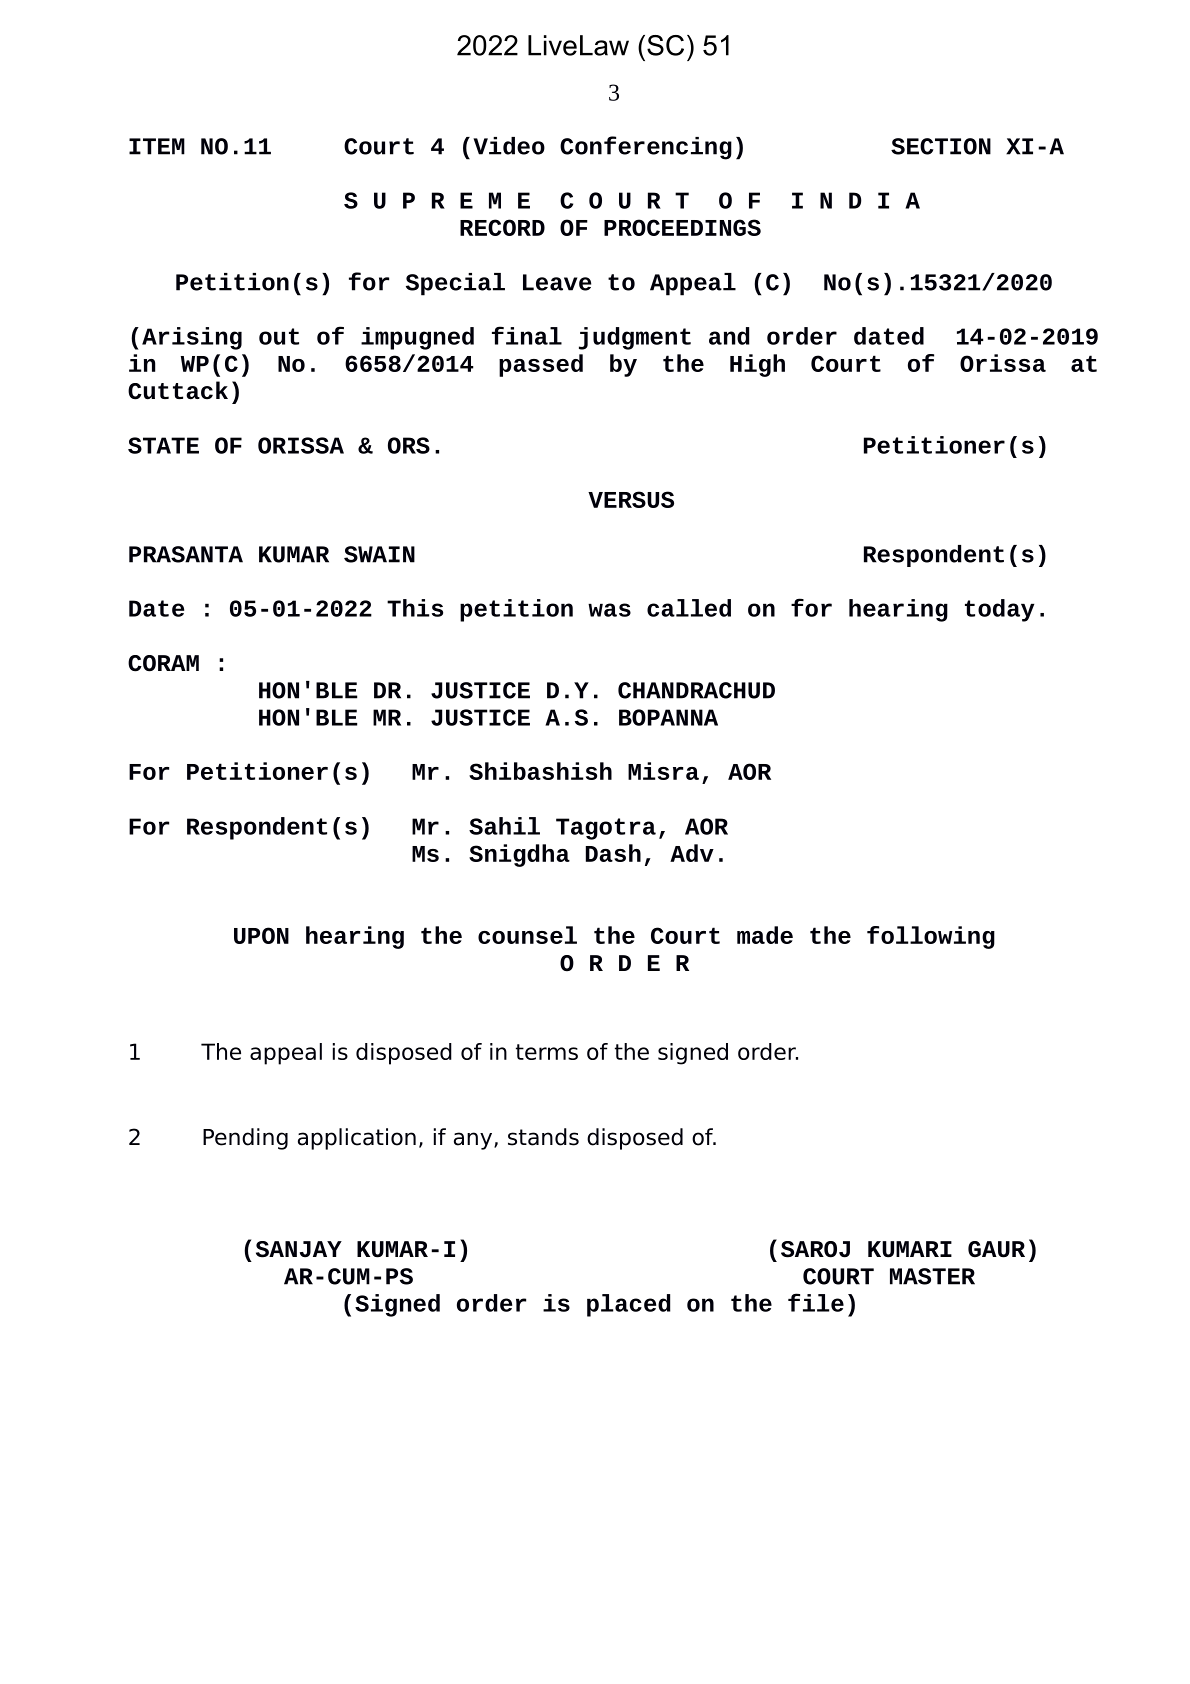 The height and width of the screenshot is (1684, 1190). Describe the element at coordinates (261, 935) in the screenshot. I see `UPON` at that location.
